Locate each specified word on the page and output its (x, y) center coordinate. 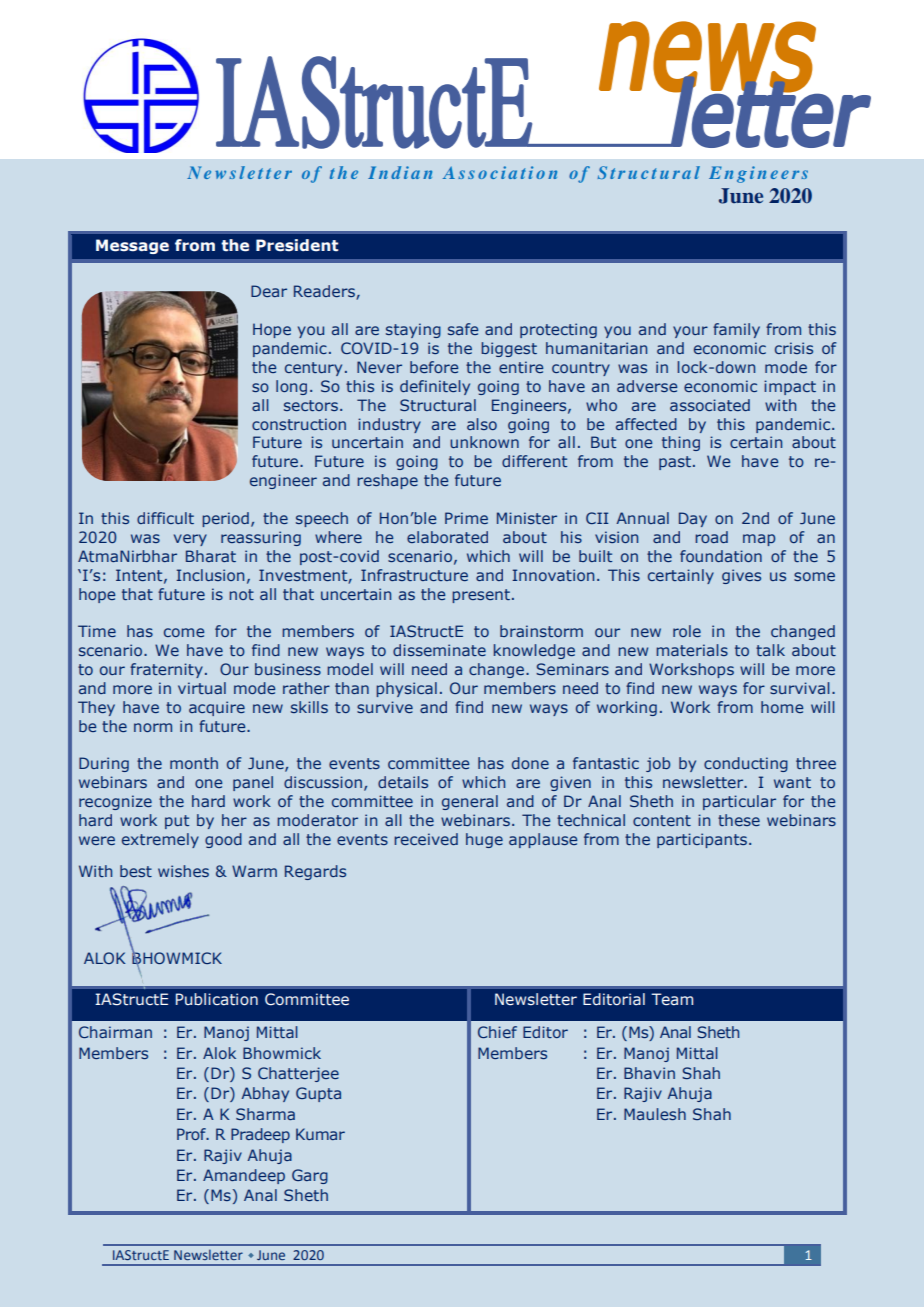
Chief (497, 1032)
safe (463, 329)
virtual (202, 688)
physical (406, 689)
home (782, 707)
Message (132, 246)
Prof (192, 1134)
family (736, 330)
